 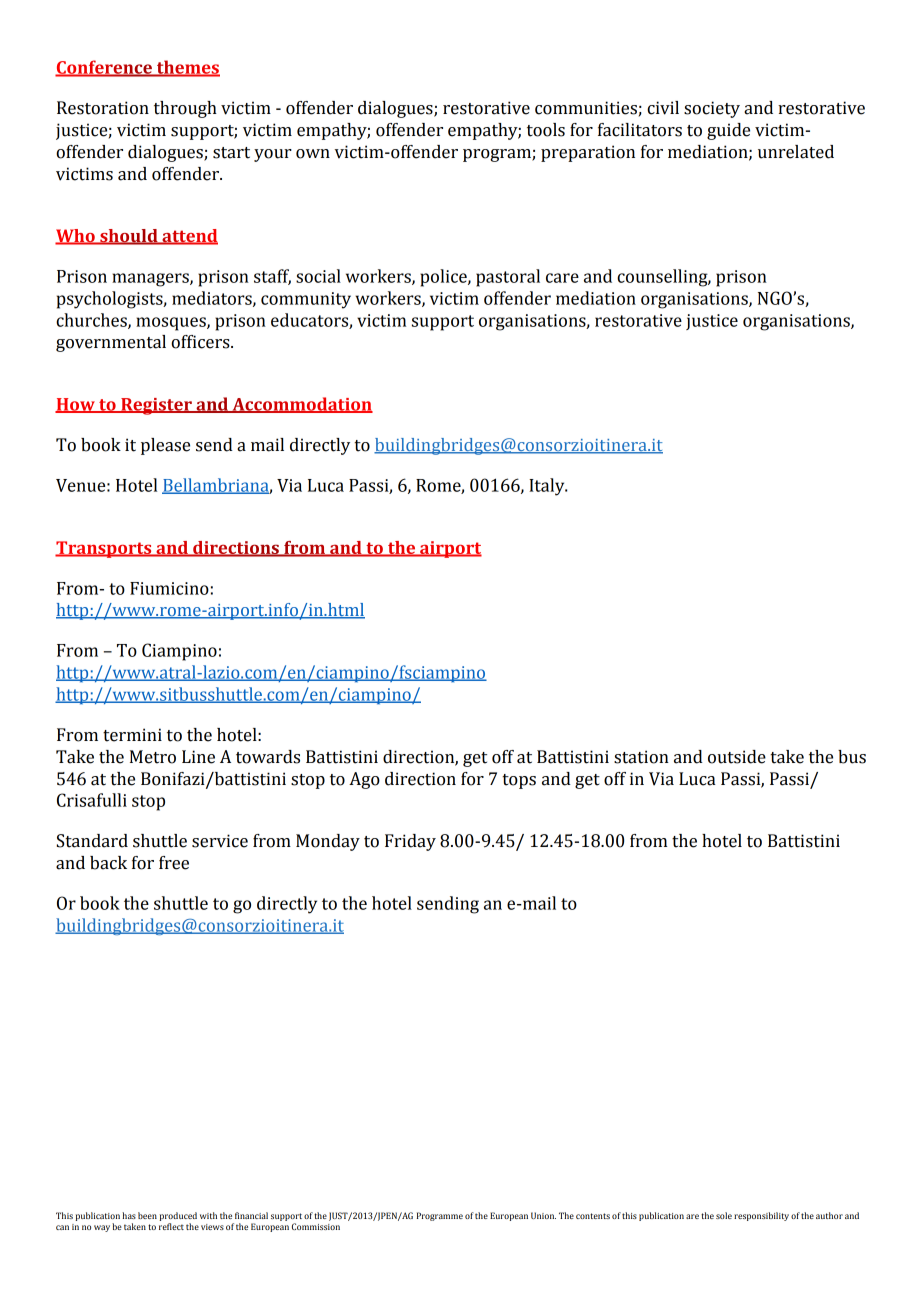 I want to click on care, so click(x=562, y=278).
